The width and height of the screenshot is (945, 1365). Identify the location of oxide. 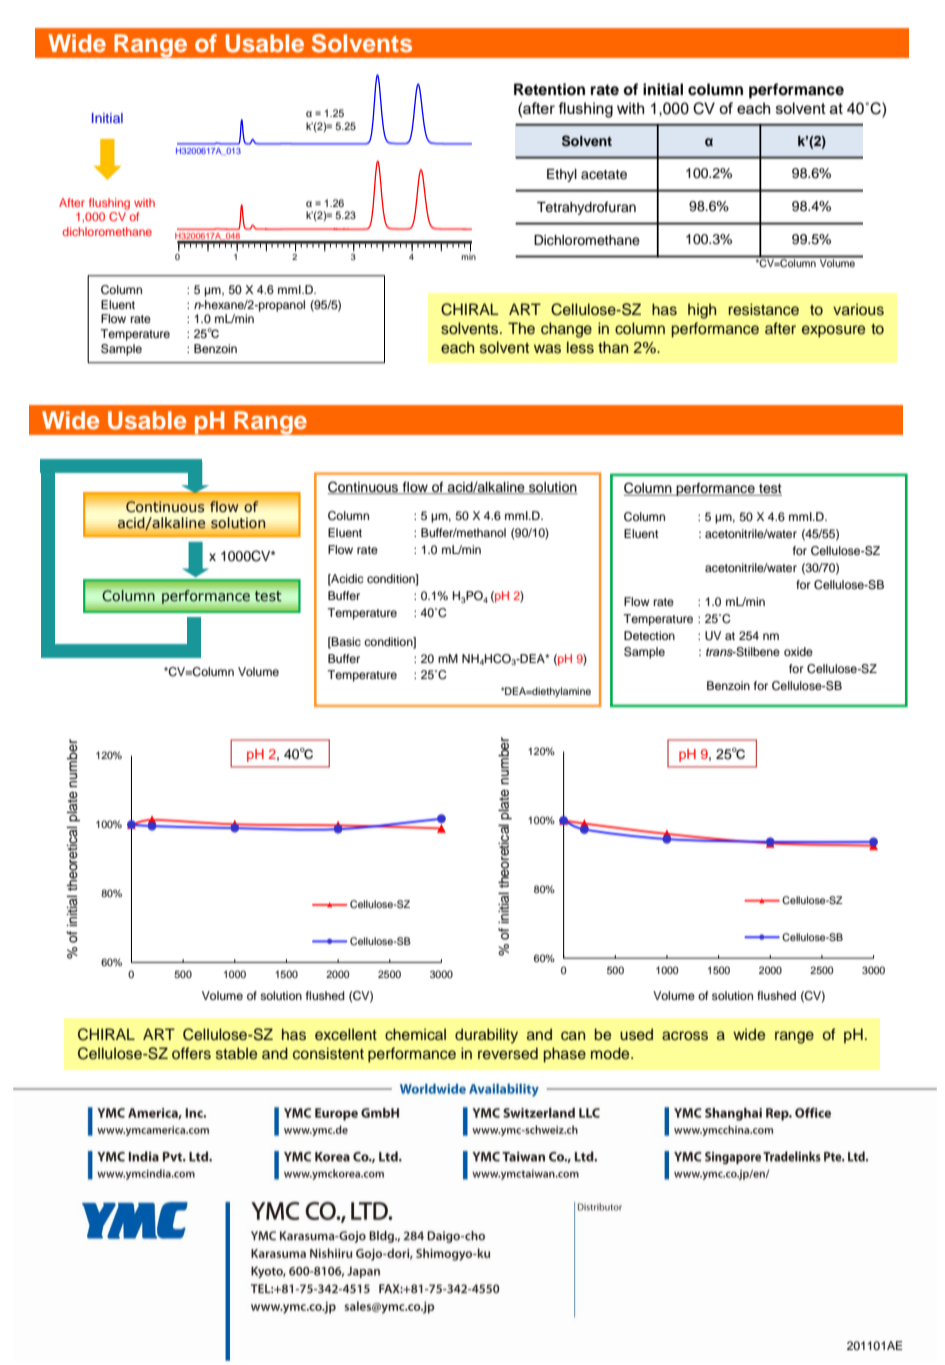
(798, 651).
